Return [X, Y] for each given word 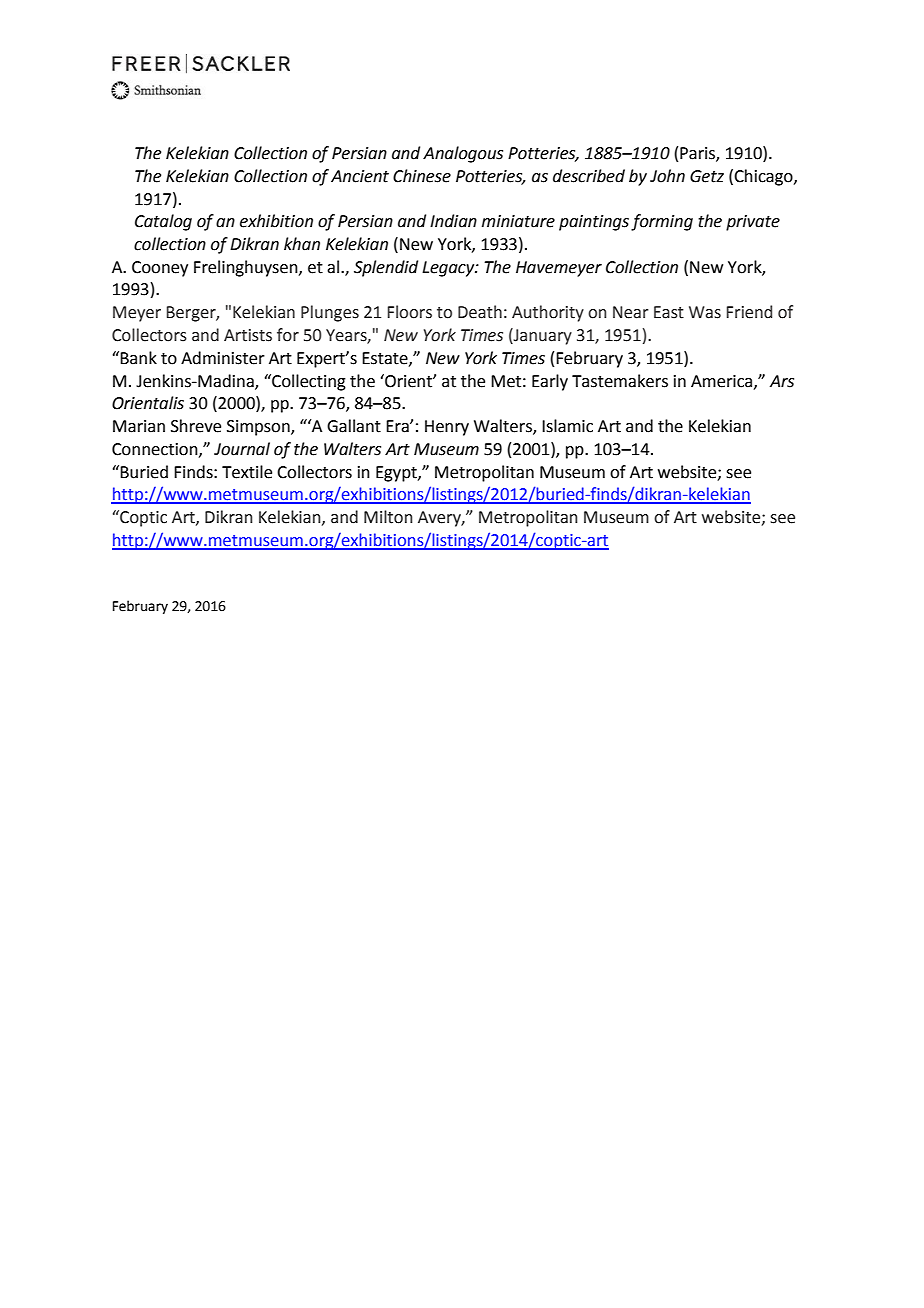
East [669, 312]
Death [480, 312]
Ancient [360, 176]
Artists [248, 335]
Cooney [160, 269]
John [667, 176]
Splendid [386, 268]
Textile [247, 472]
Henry [447, 428]
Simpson [259, 428]
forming [662, 222]
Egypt [397, 474]
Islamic [567, 426]
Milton [388, 517]
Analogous [463, 154]
